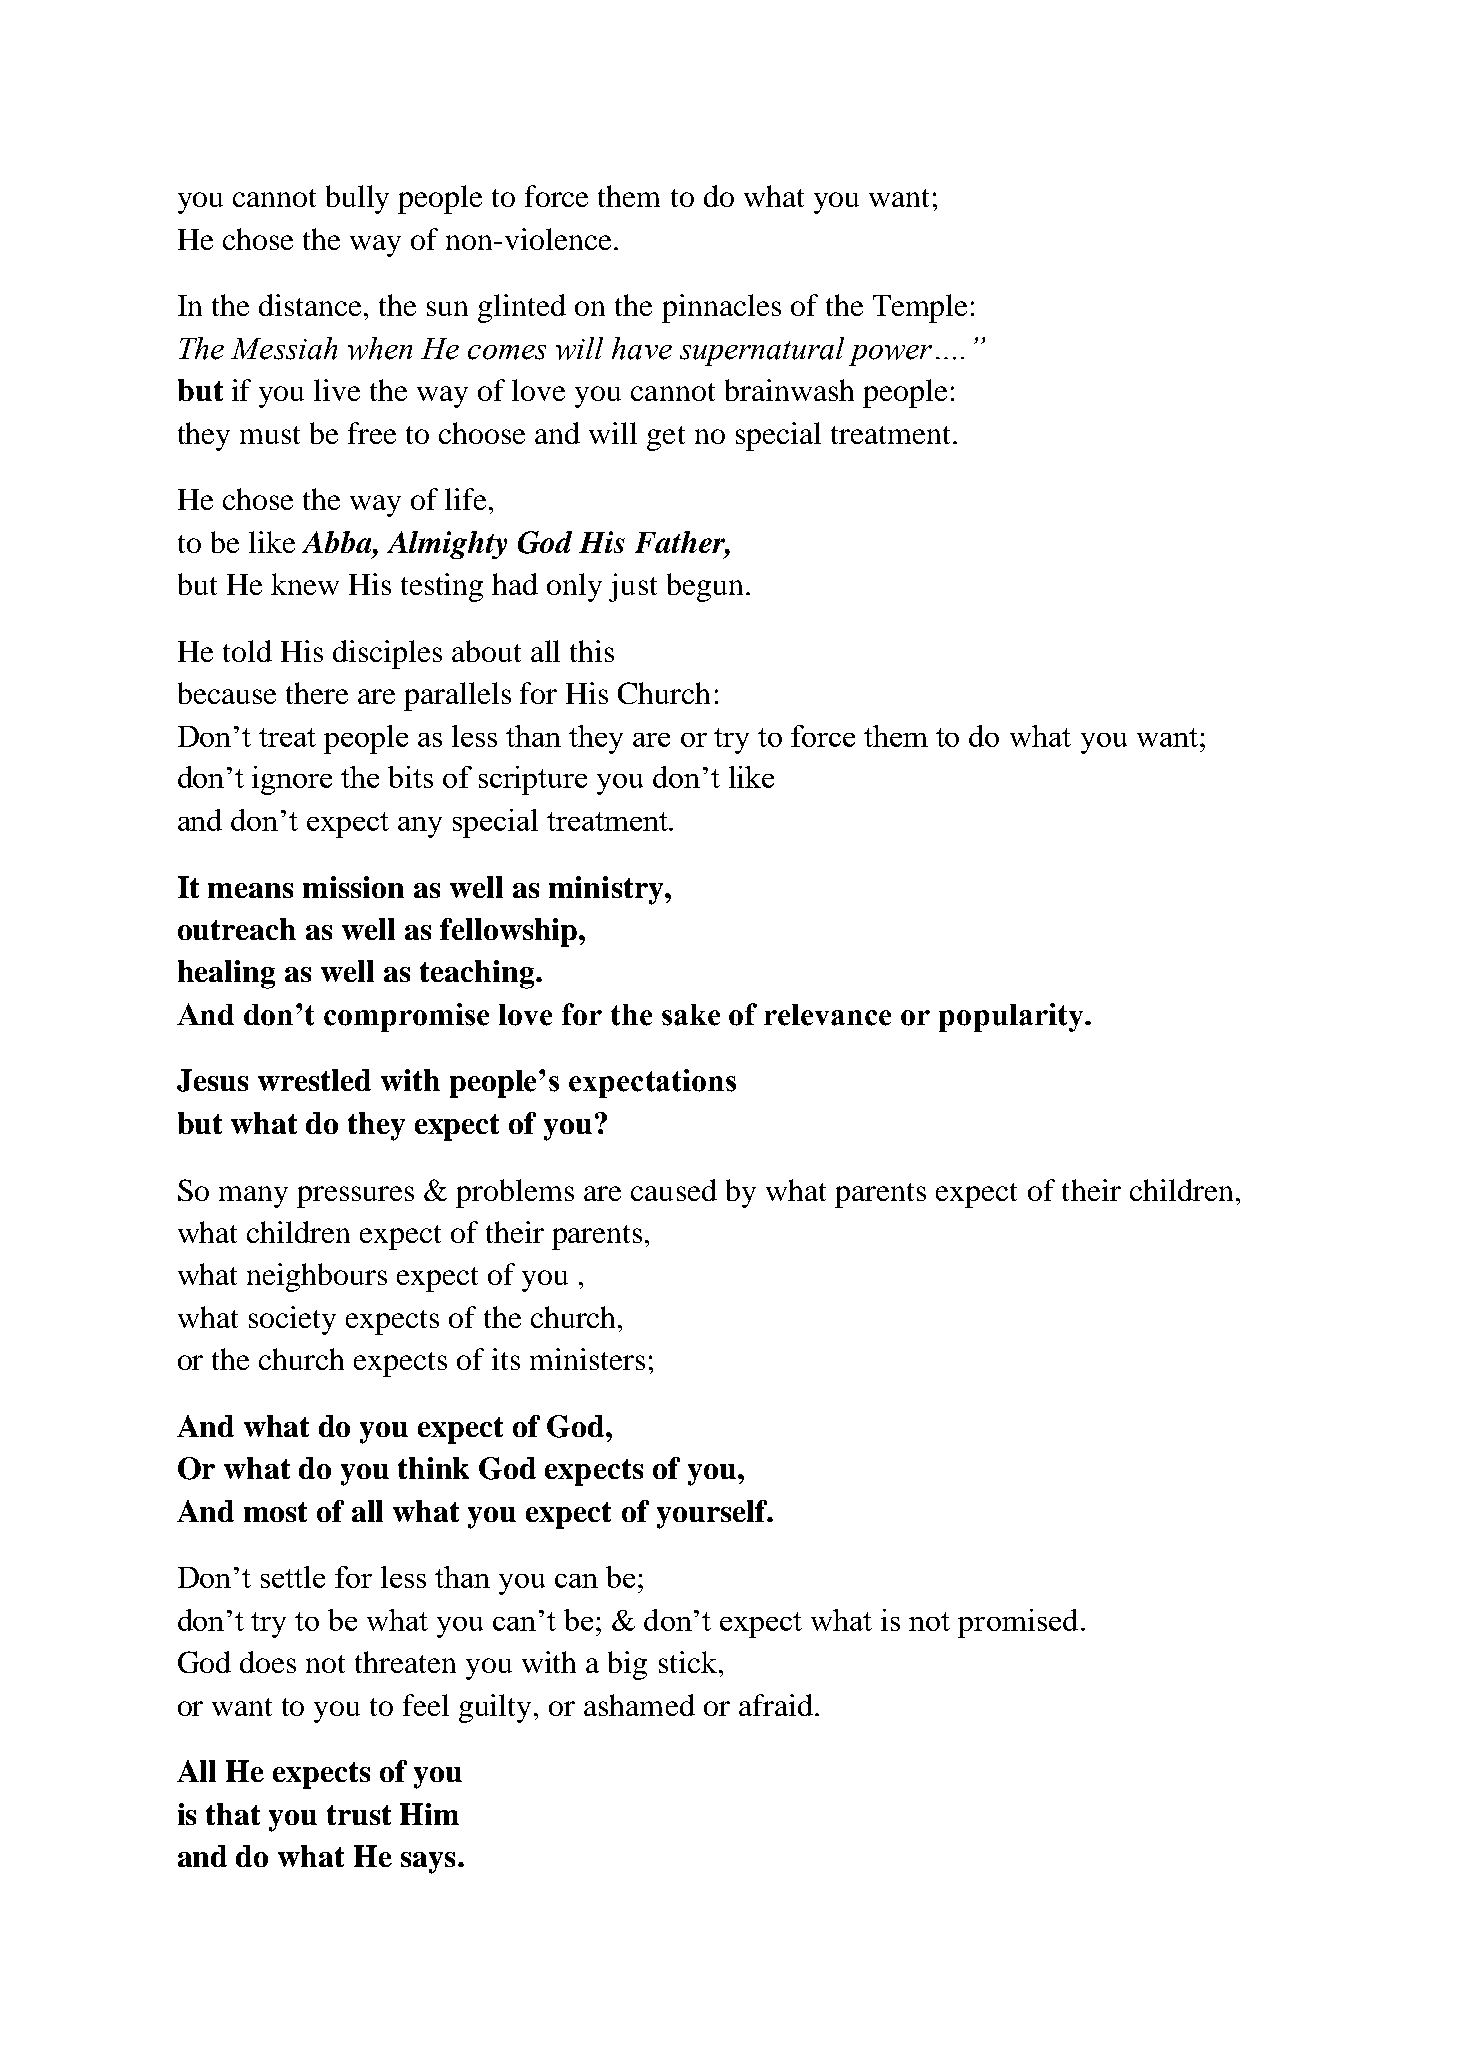 This page has height=2071, width=1464. I want to click on popularity, so click(1013, 1017).
